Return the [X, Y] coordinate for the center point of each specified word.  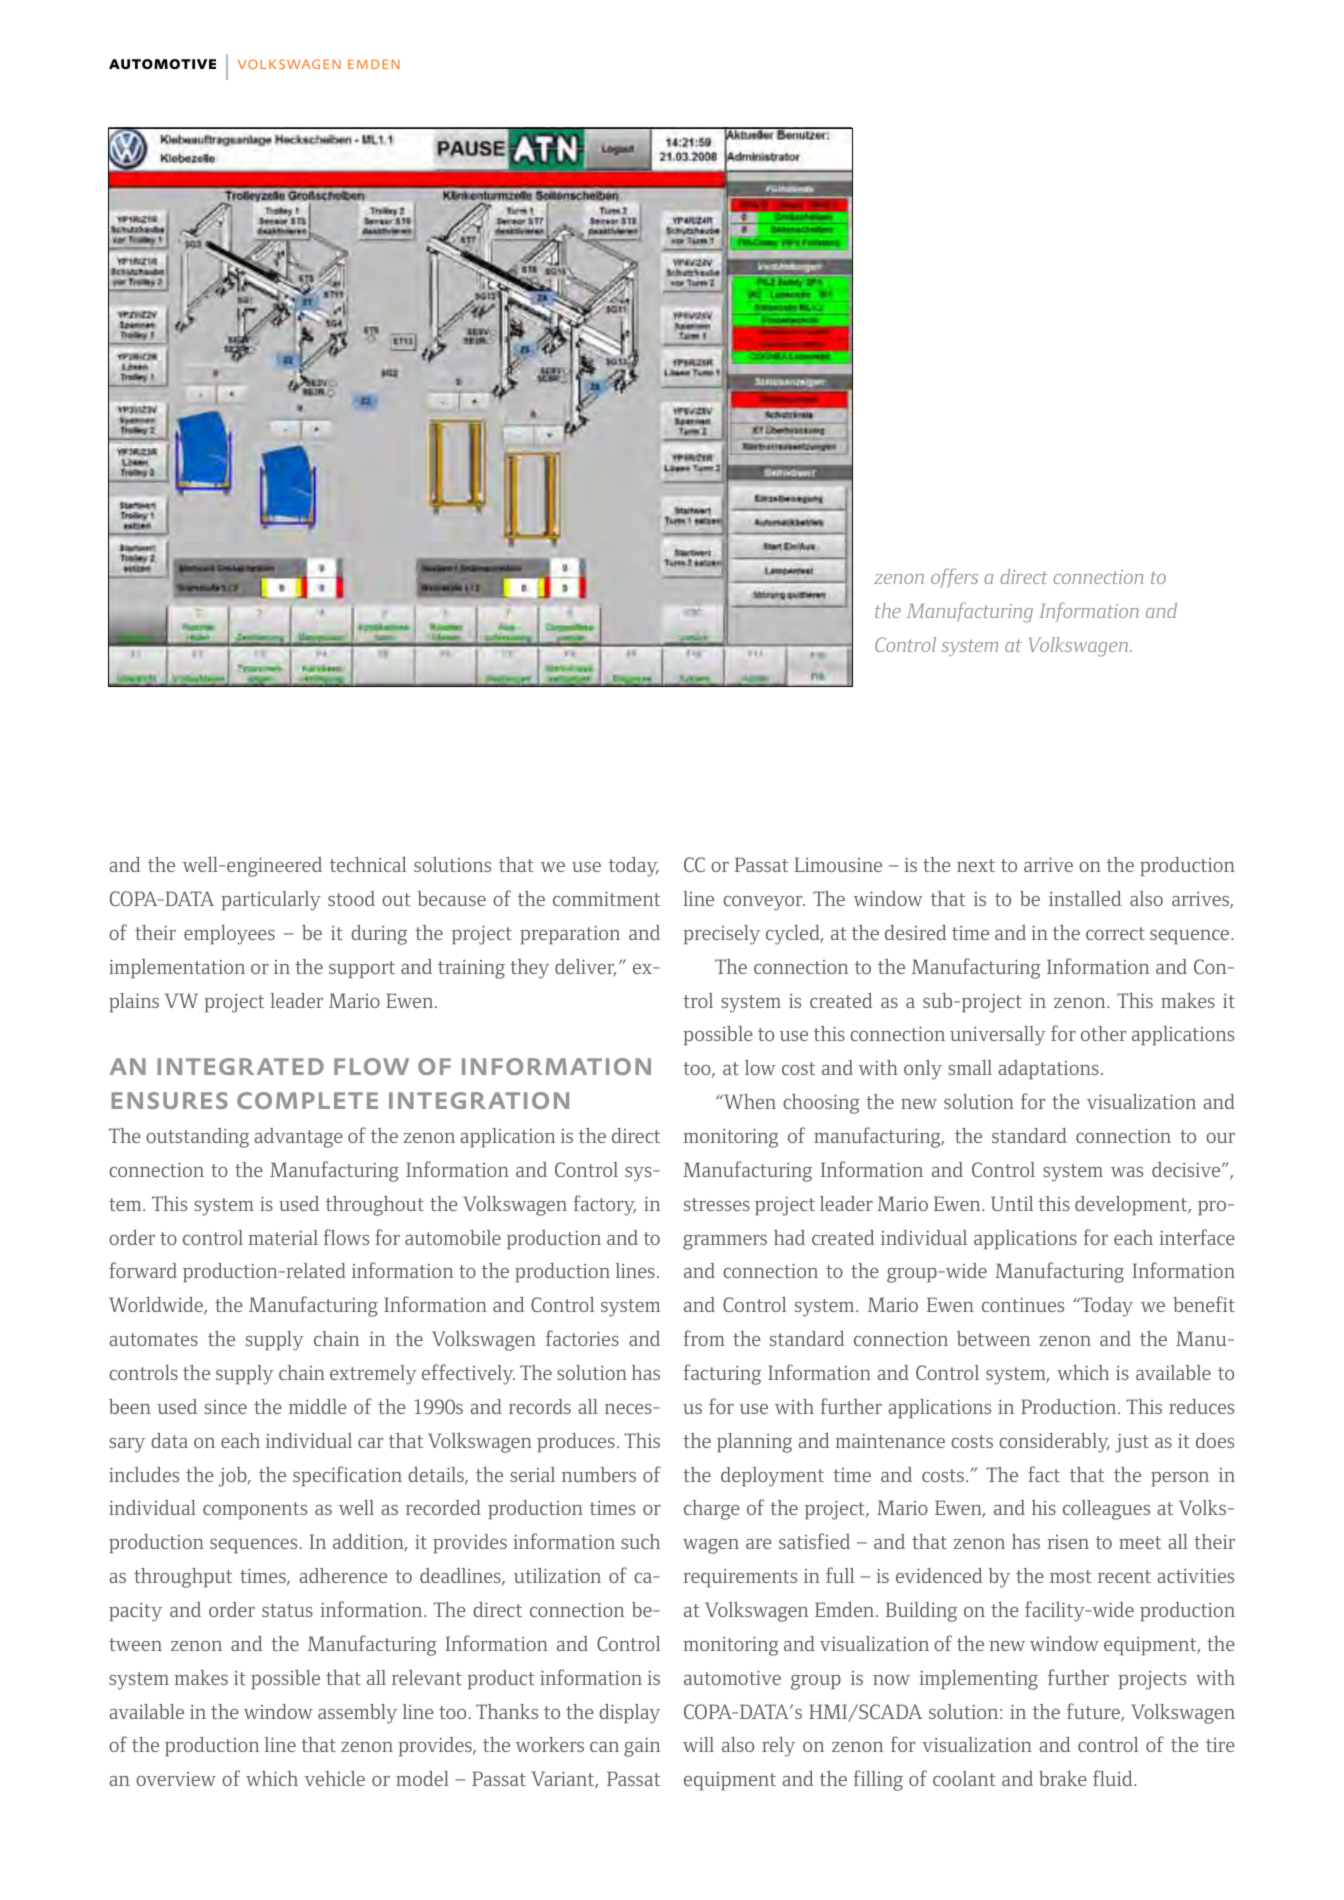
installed [1085, 898]
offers [954, 578]
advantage [298, 1138]
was [1127, 1172]
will [698, 1744]
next [976, 865]
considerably [1054, 1443]
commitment [606, 898]
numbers [599, 1474]
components [255, 1511]
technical [368, 864]
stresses [717, 1204]
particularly [271, 901]
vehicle [334, 1778]
